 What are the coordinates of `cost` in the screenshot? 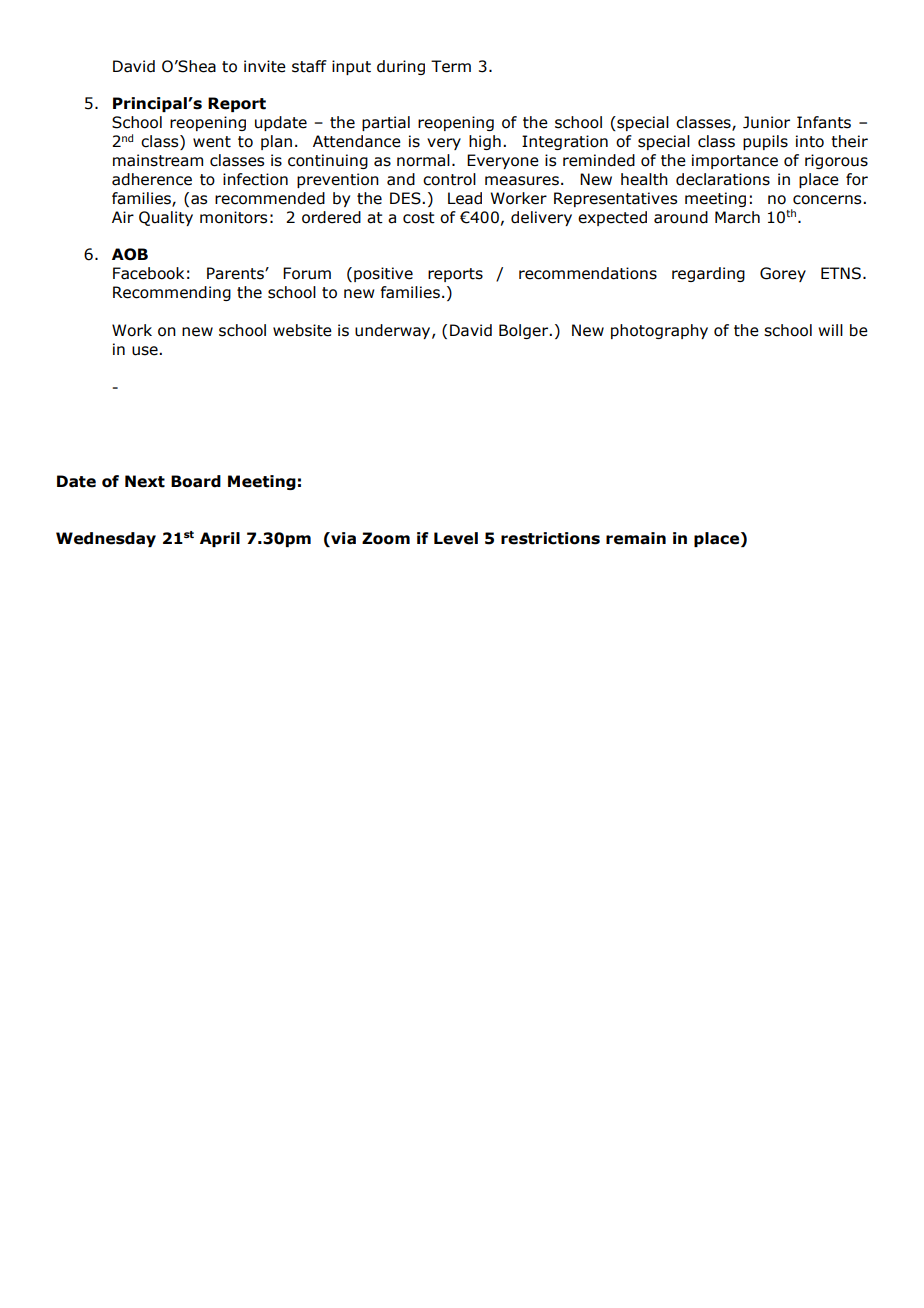 It's located at (419, 218).
